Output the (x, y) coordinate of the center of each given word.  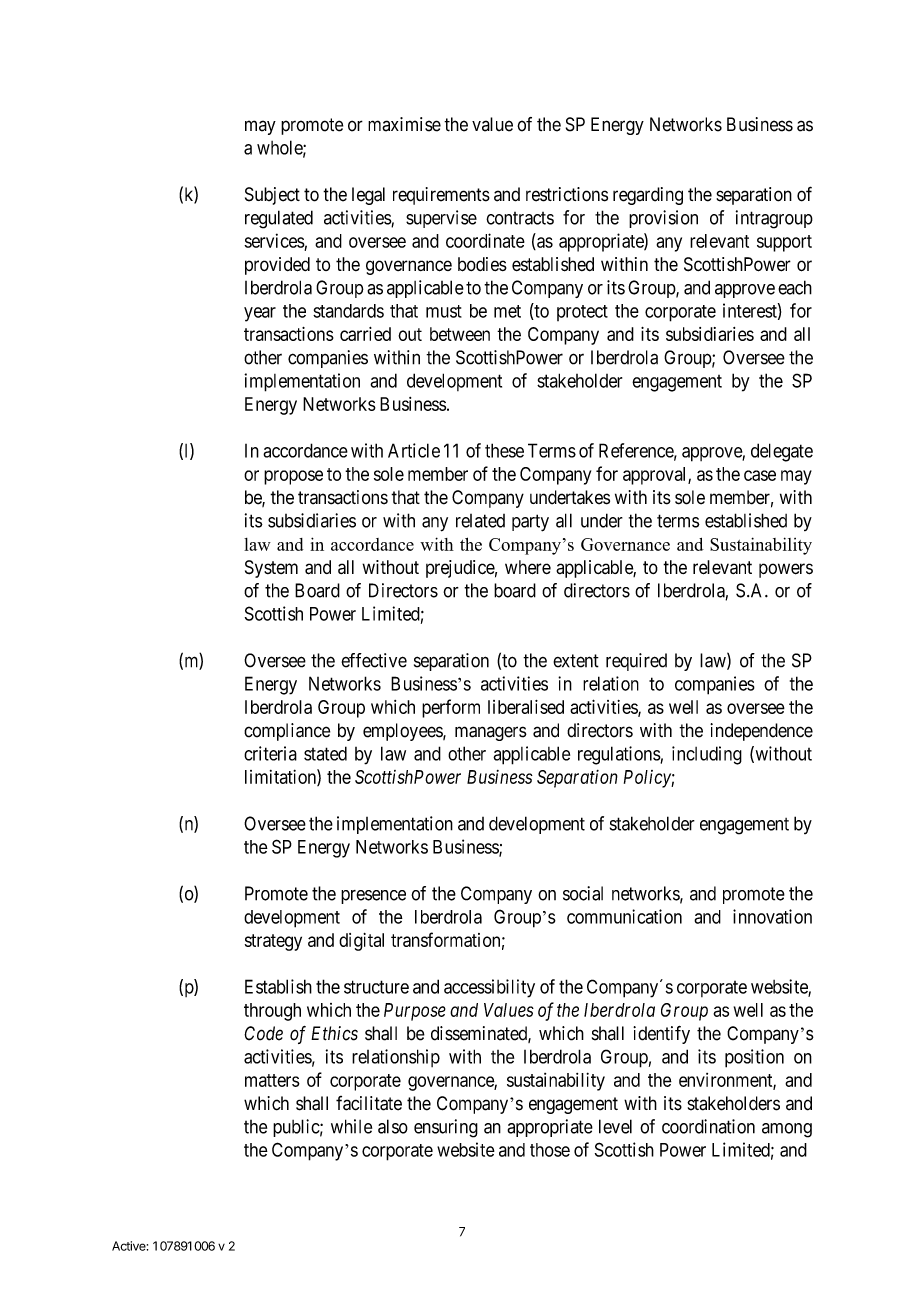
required (636, 662)
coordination (708, 1126)
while (351, 1126)
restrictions (567, 194)
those (550, 1150)
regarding (648, 196)
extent (576, 661)
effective (374, 660)
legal (368, 196)
